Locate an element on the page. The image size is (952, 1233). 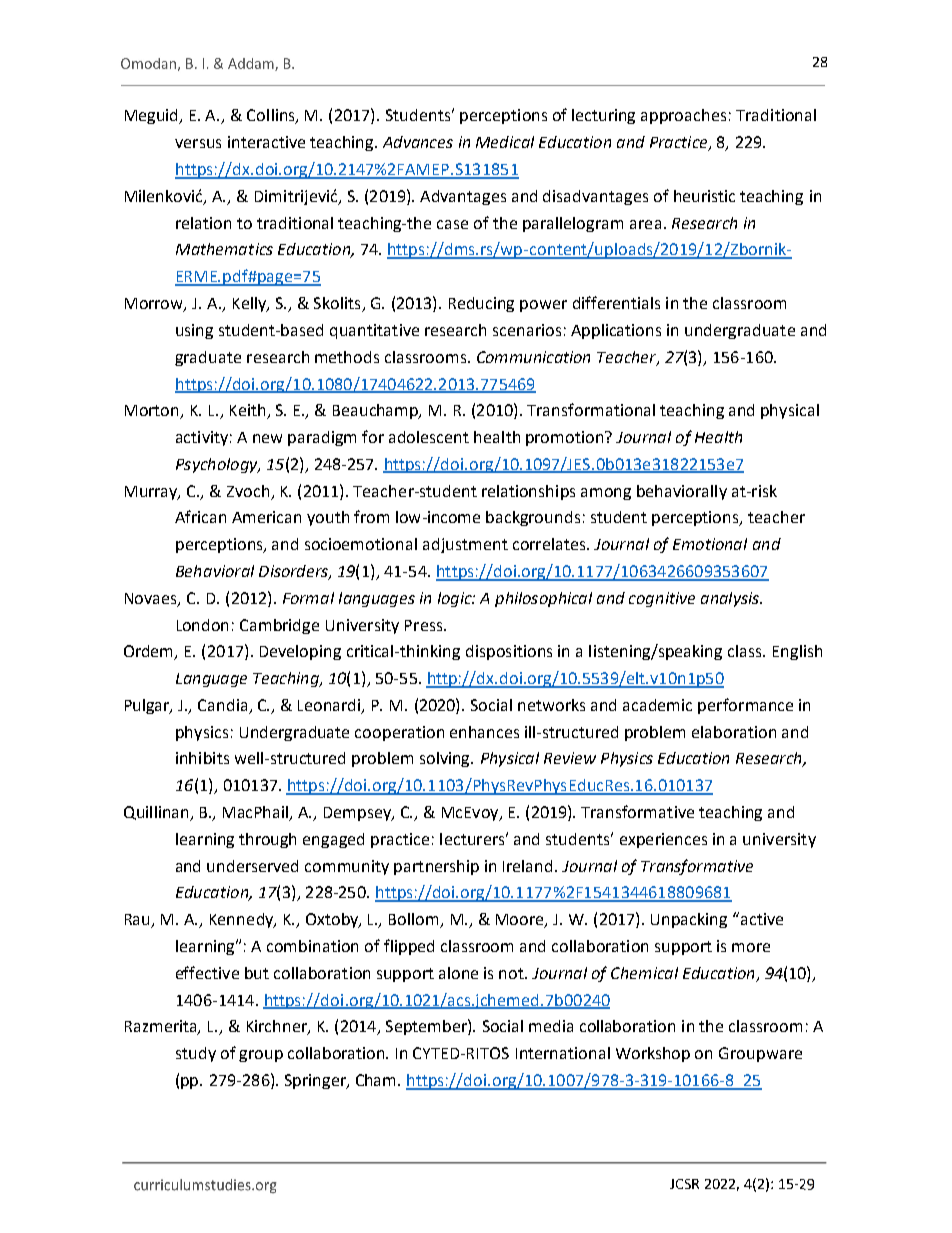
versus is located at coordinates (198, 143).
